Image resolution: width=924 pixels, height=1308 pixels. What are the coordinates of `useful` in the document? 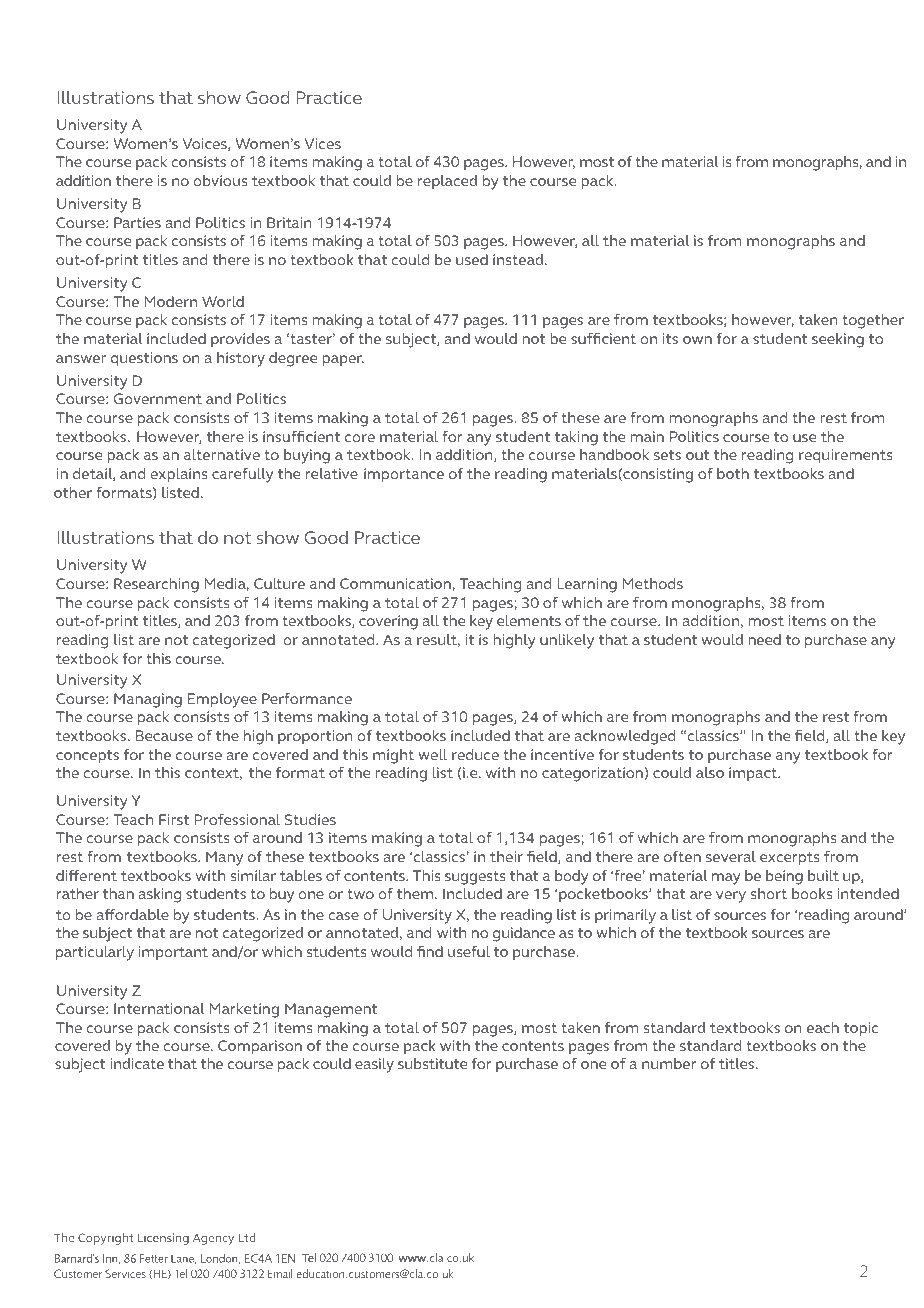 It's located at (469, 951).
